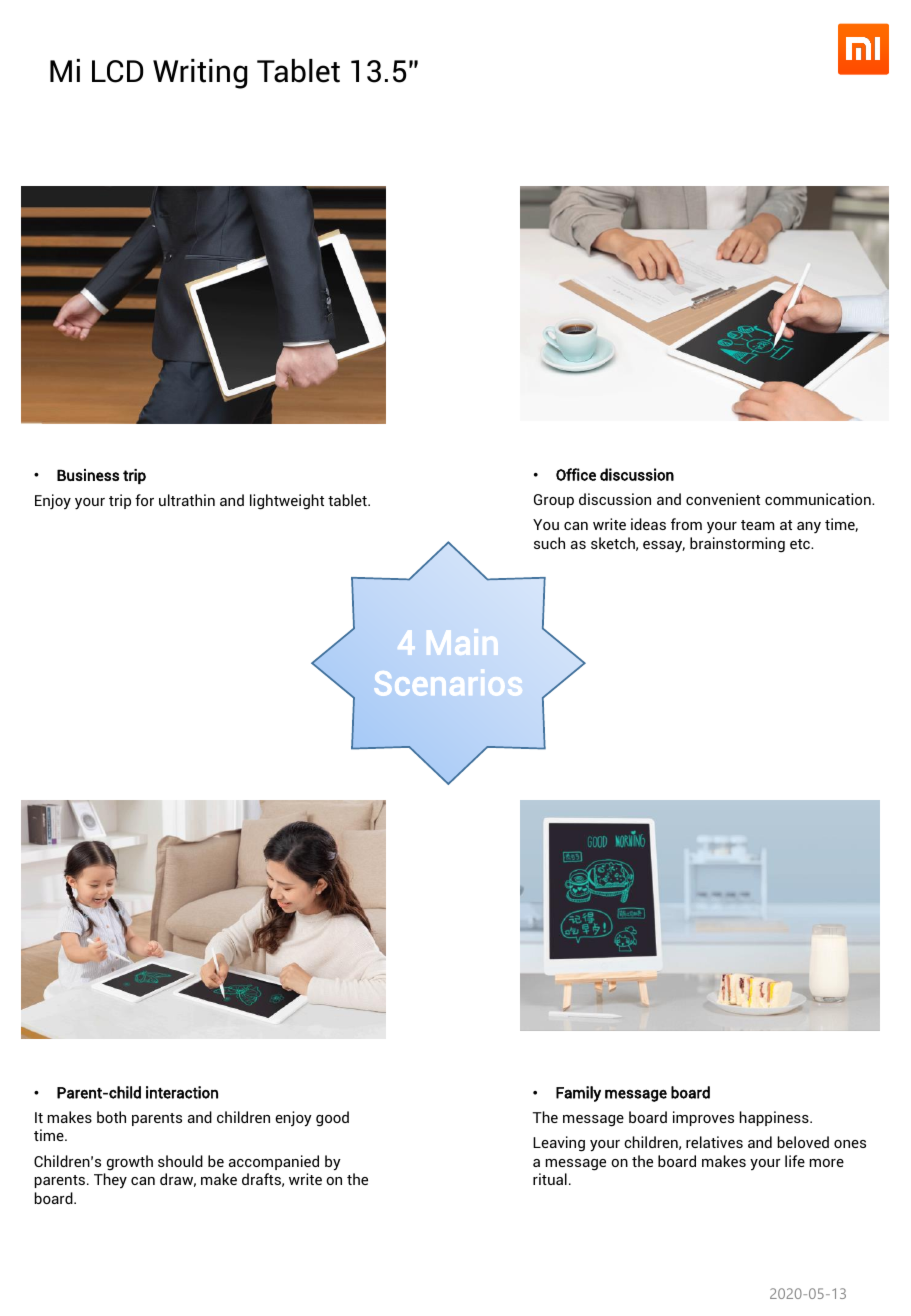 This document has height=1316, width=911. What do you see at coordinates (723, 499) in the document?
I see `convenient` at bounding box center [723, 499].
